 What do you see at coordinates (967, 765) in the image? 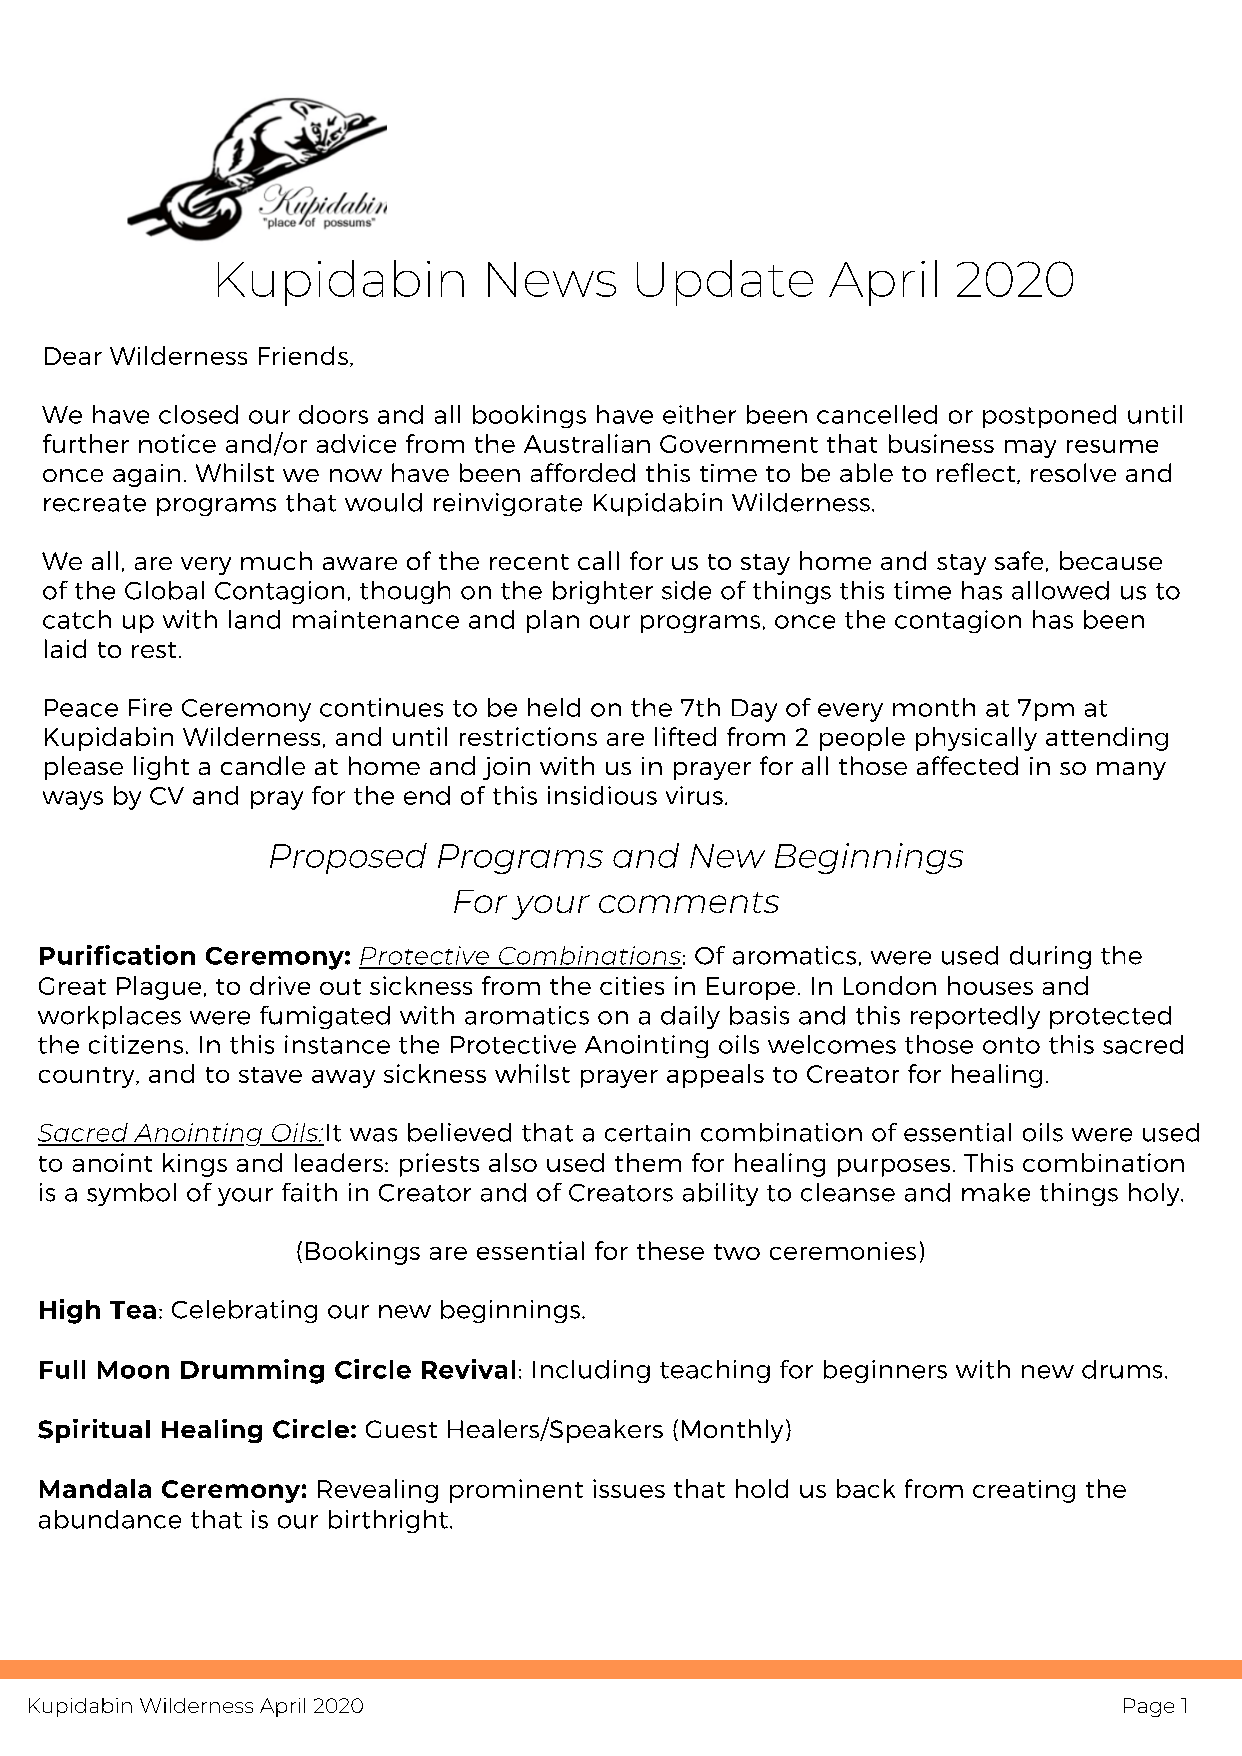
I see `affected` at bounding box center [967, 765].
